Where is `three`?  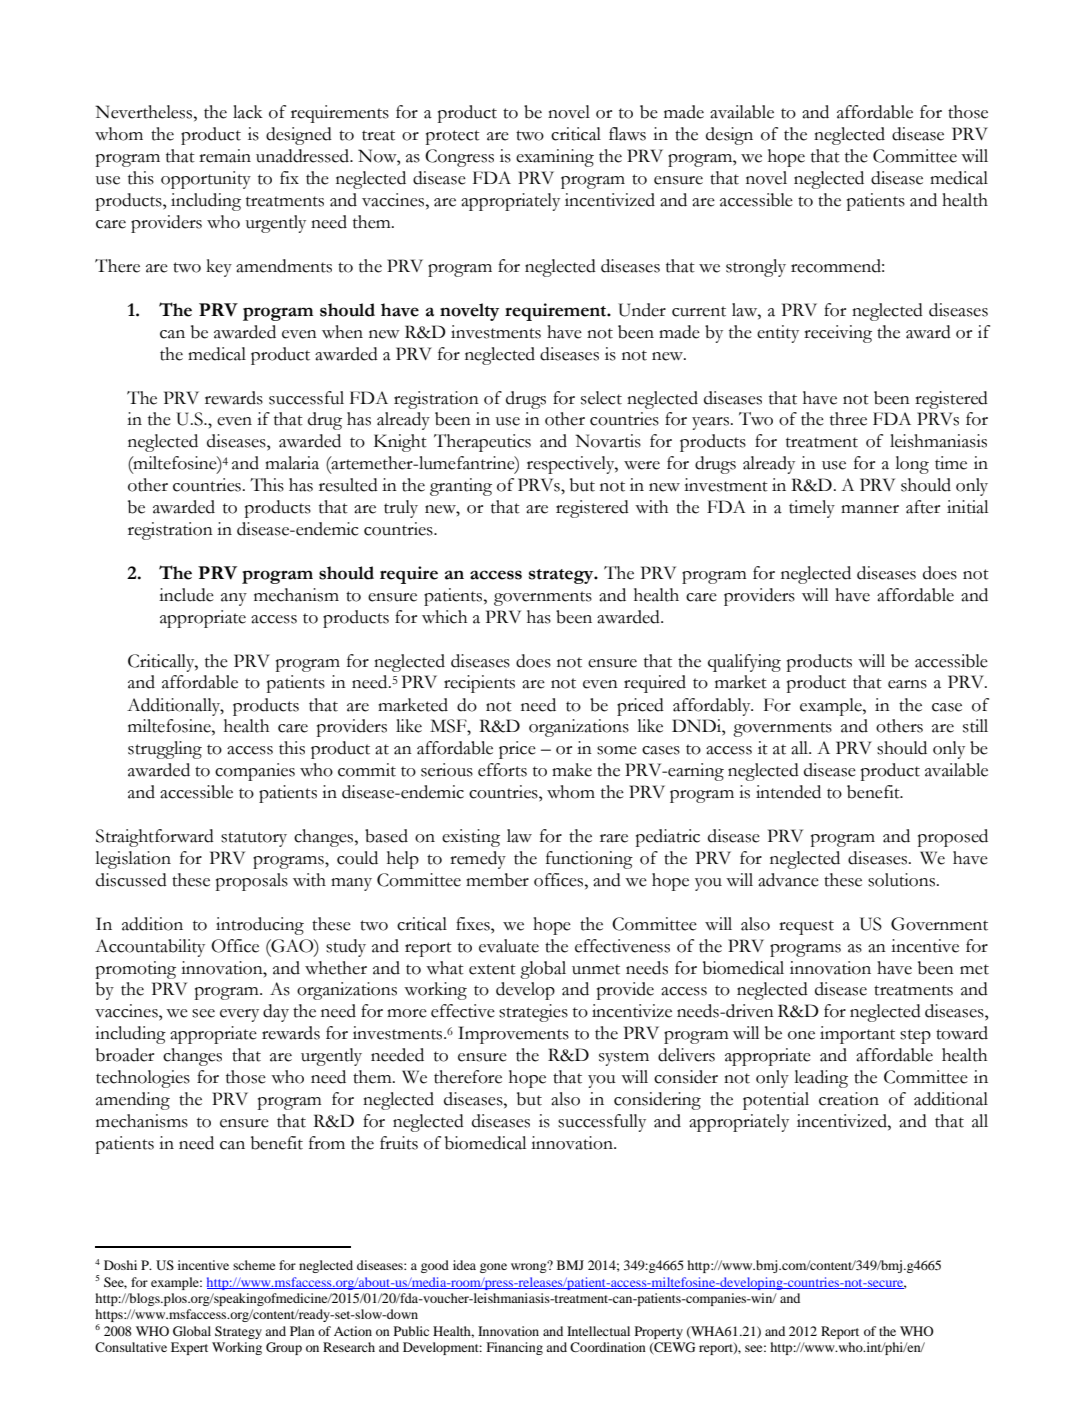
three is located at coordinates (848, 419).
